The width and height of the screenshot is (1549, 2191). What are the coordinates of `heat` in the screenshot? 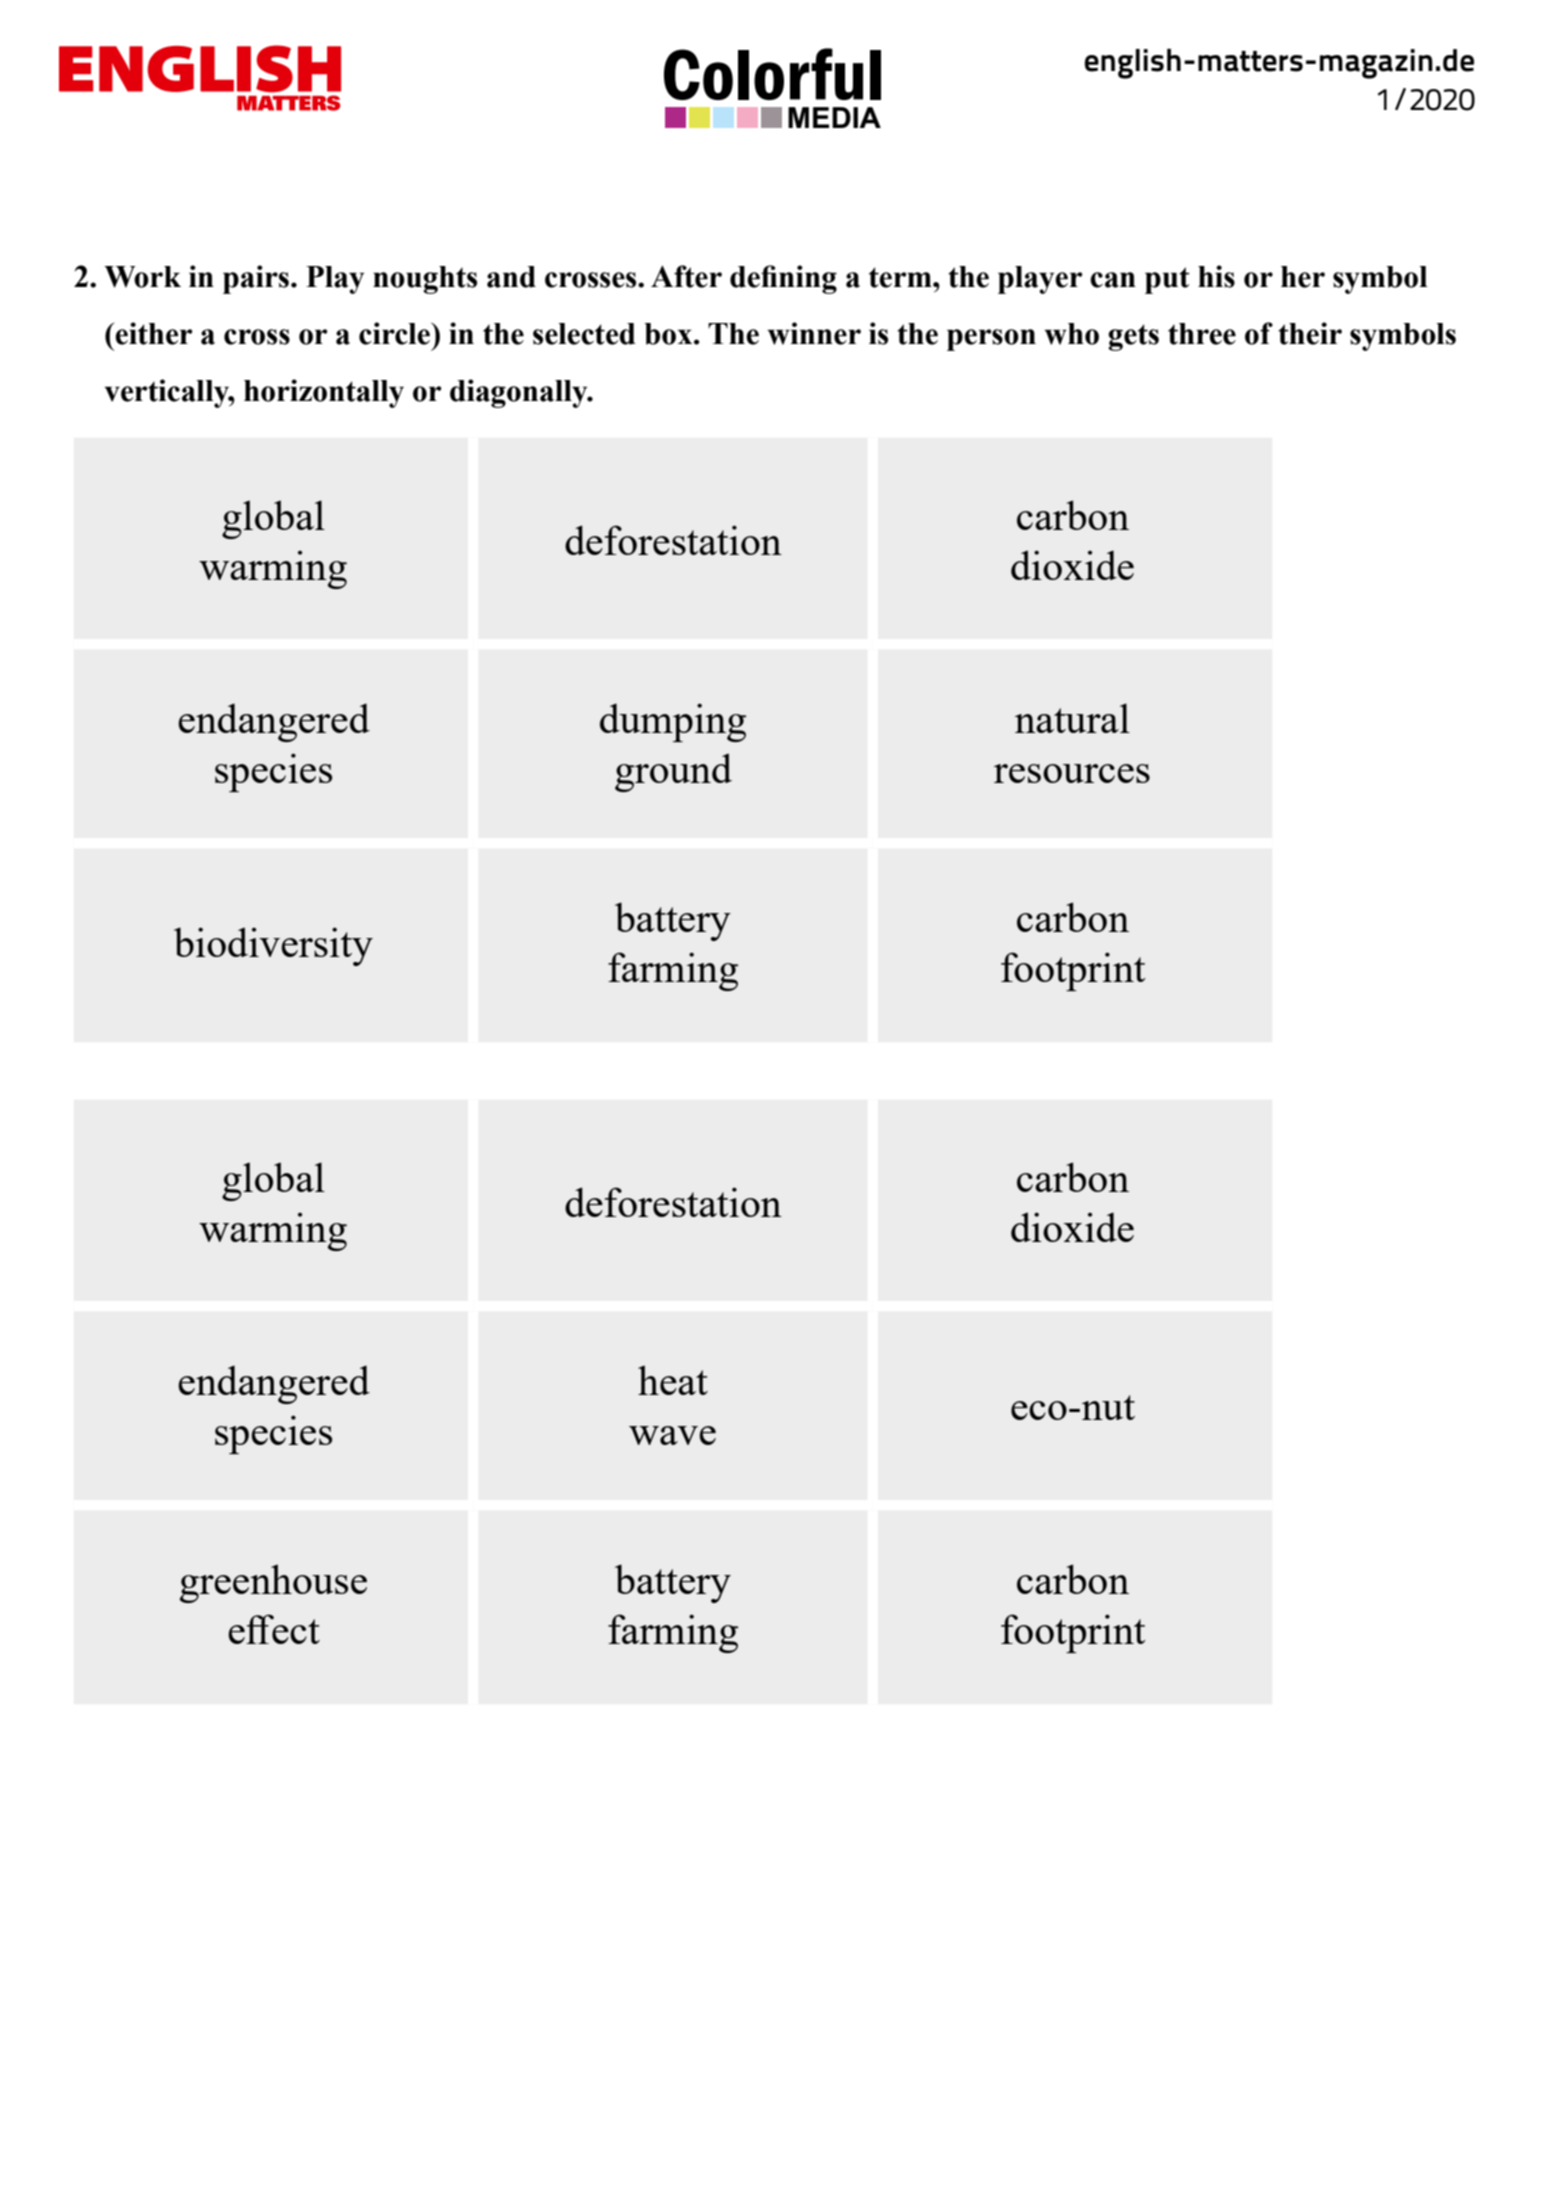 It's located at (673, 1380).
